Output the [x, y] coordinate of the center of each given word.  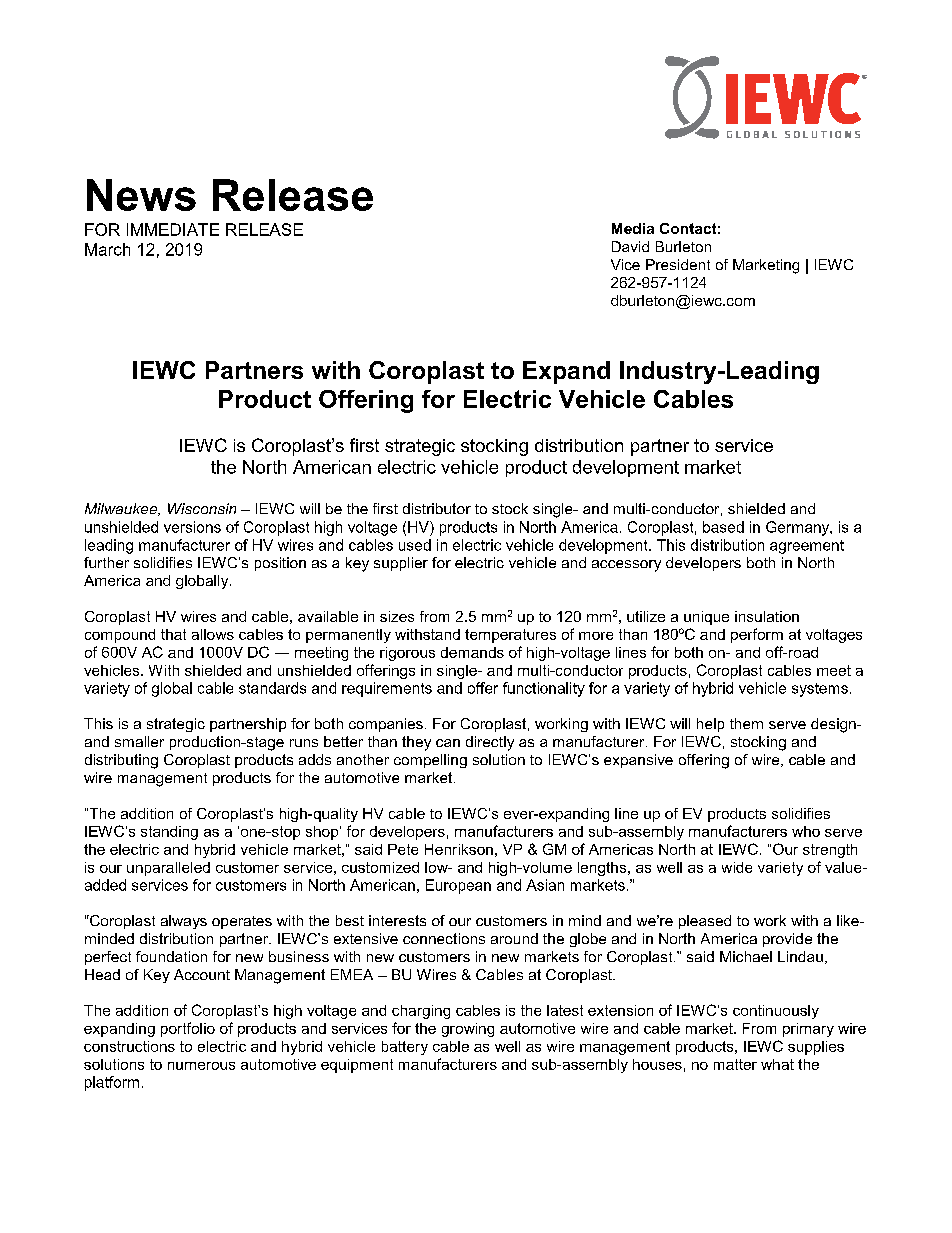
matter [735, 1064]
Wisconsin [202, 508]
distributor [437, 508]
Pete [403, 849]
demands [472, 652]
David [630, 246]
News [141, 195]
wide [737, 867]
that [173, 634]
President [678, 264]
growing [468, 1030]
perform [757, 635]
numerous [201, 1066]
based [723, 527]
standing [169, 833]
